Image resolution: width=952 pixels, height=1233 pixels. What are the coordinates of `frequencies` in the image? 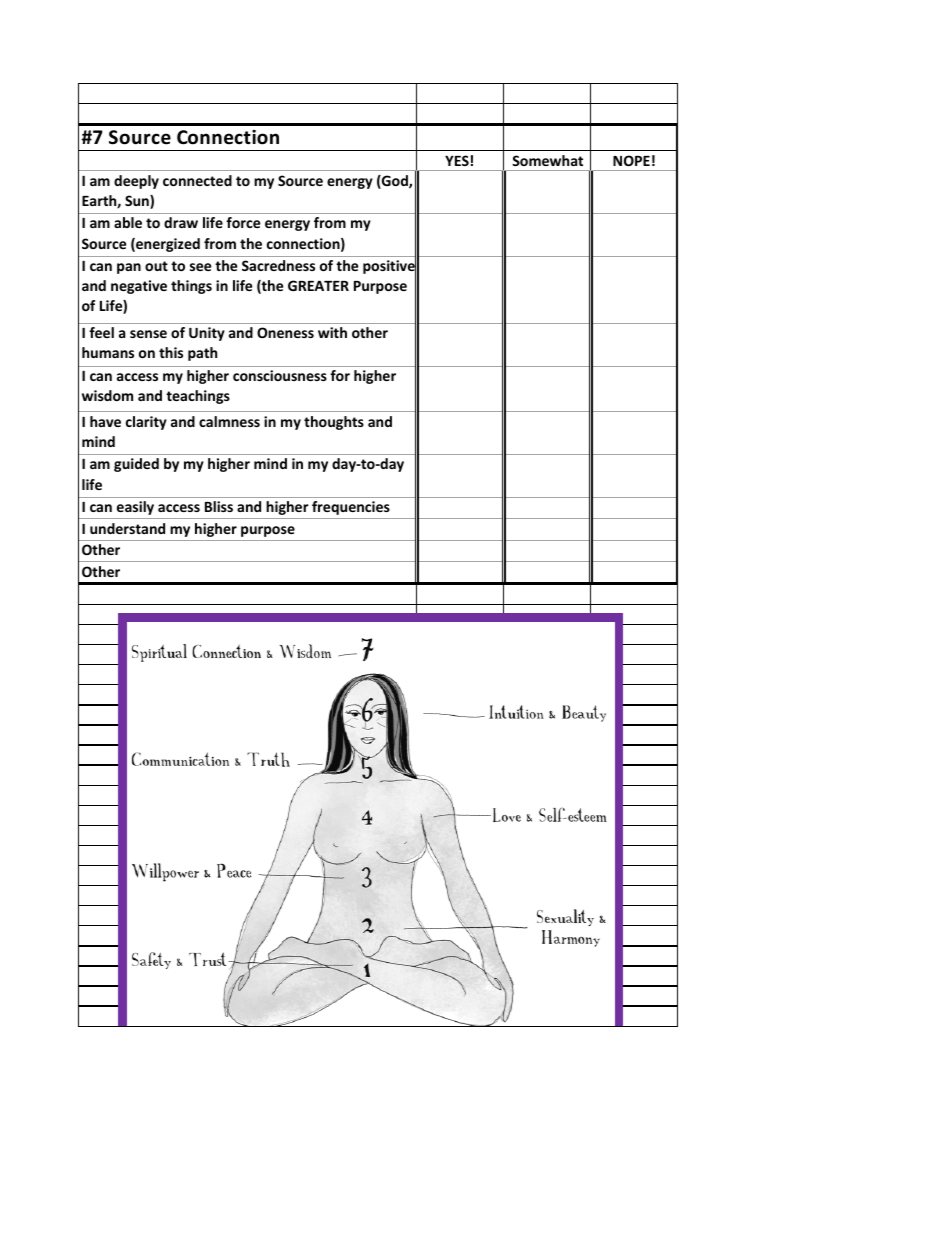 It's located at (350, 508).
